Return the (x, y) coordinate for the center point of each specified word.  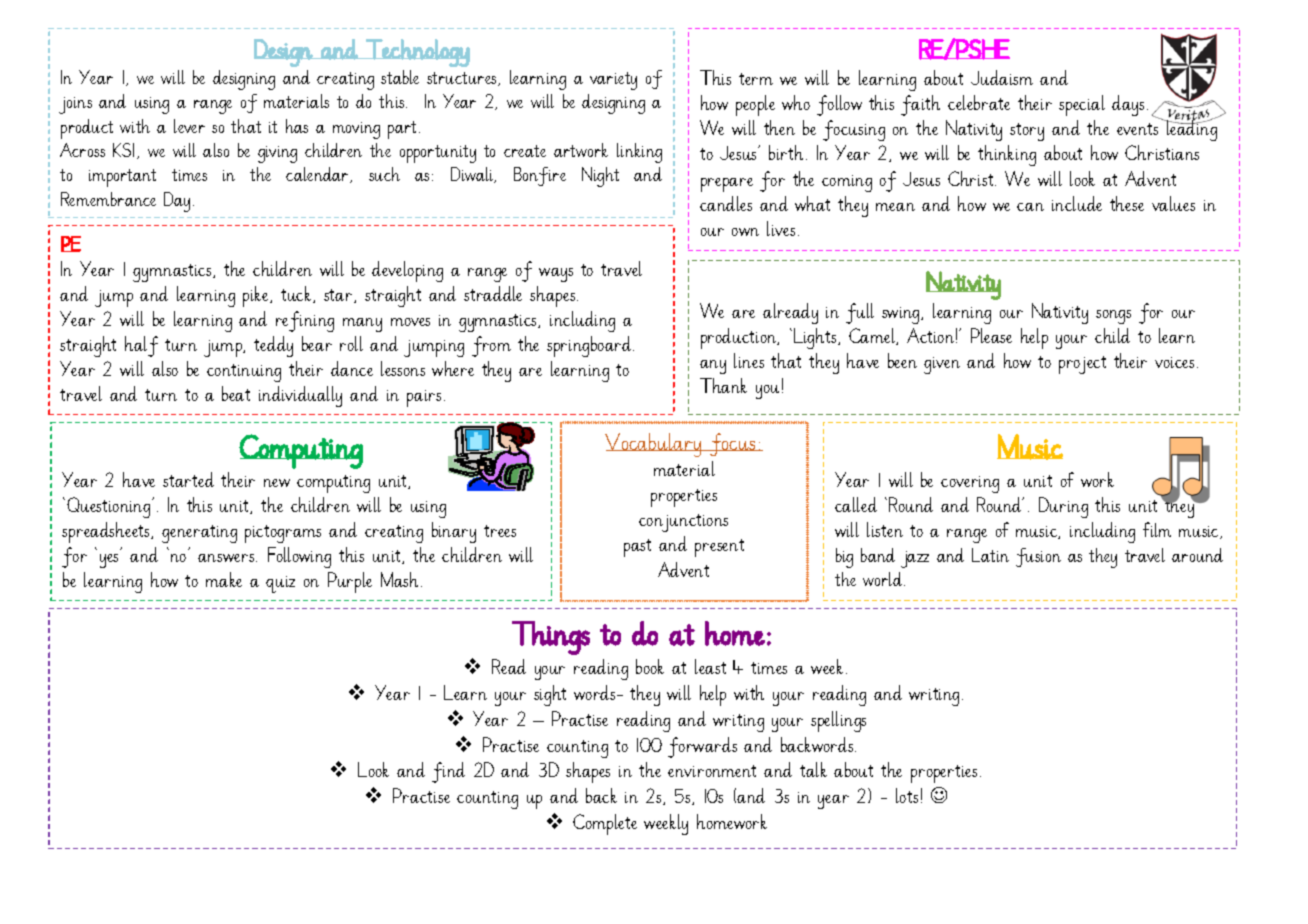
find (448, 772)
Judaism (1002, 77)
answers (227, 558)
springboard (590, 346)
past (637, 548)
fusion (1038, 557)
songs (1113, 317)
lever (189, 126)
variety (613, 81)
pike (257, 296)
